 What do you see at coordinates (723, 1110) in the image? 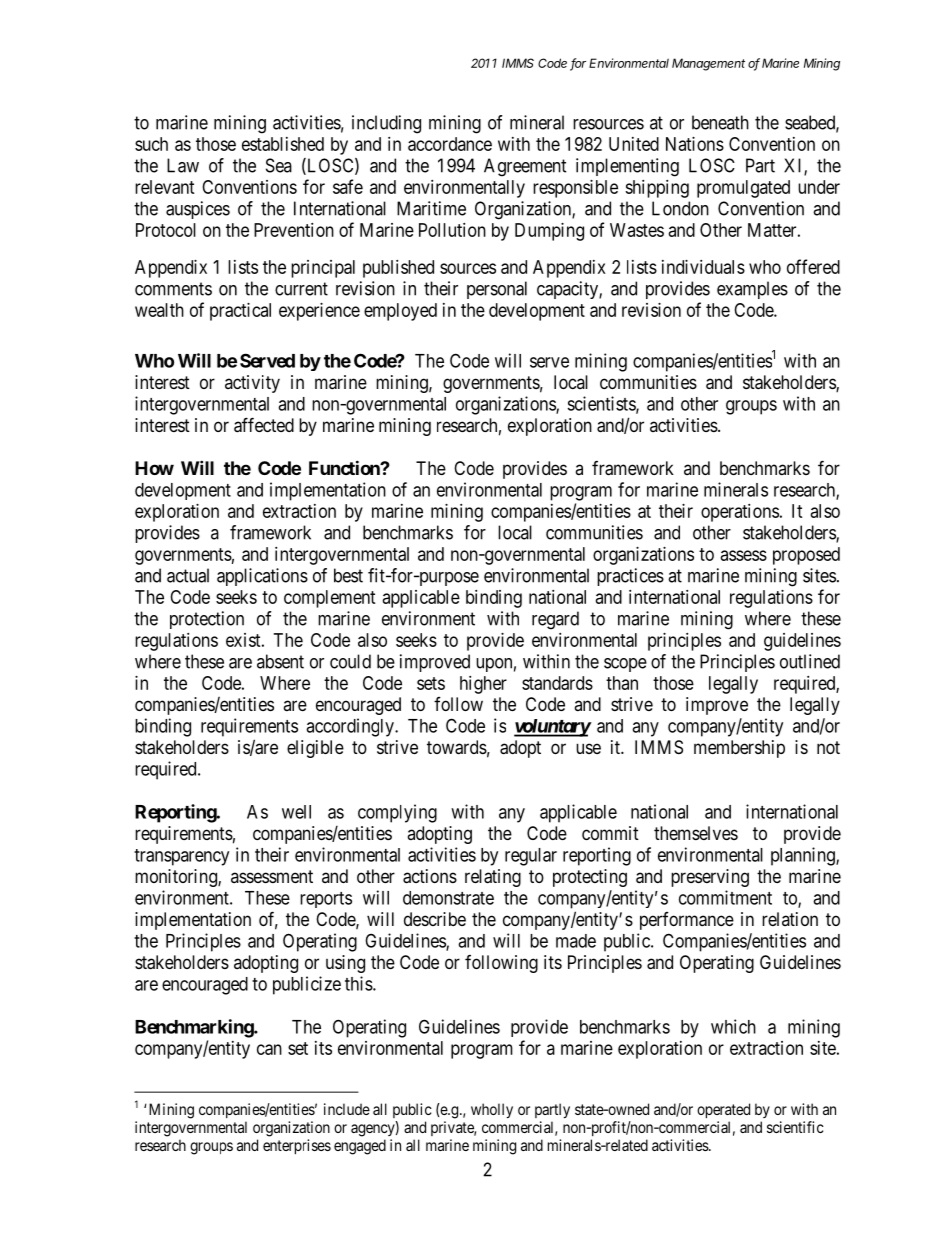
I see `operated` at bounding box center [723, 1110].
